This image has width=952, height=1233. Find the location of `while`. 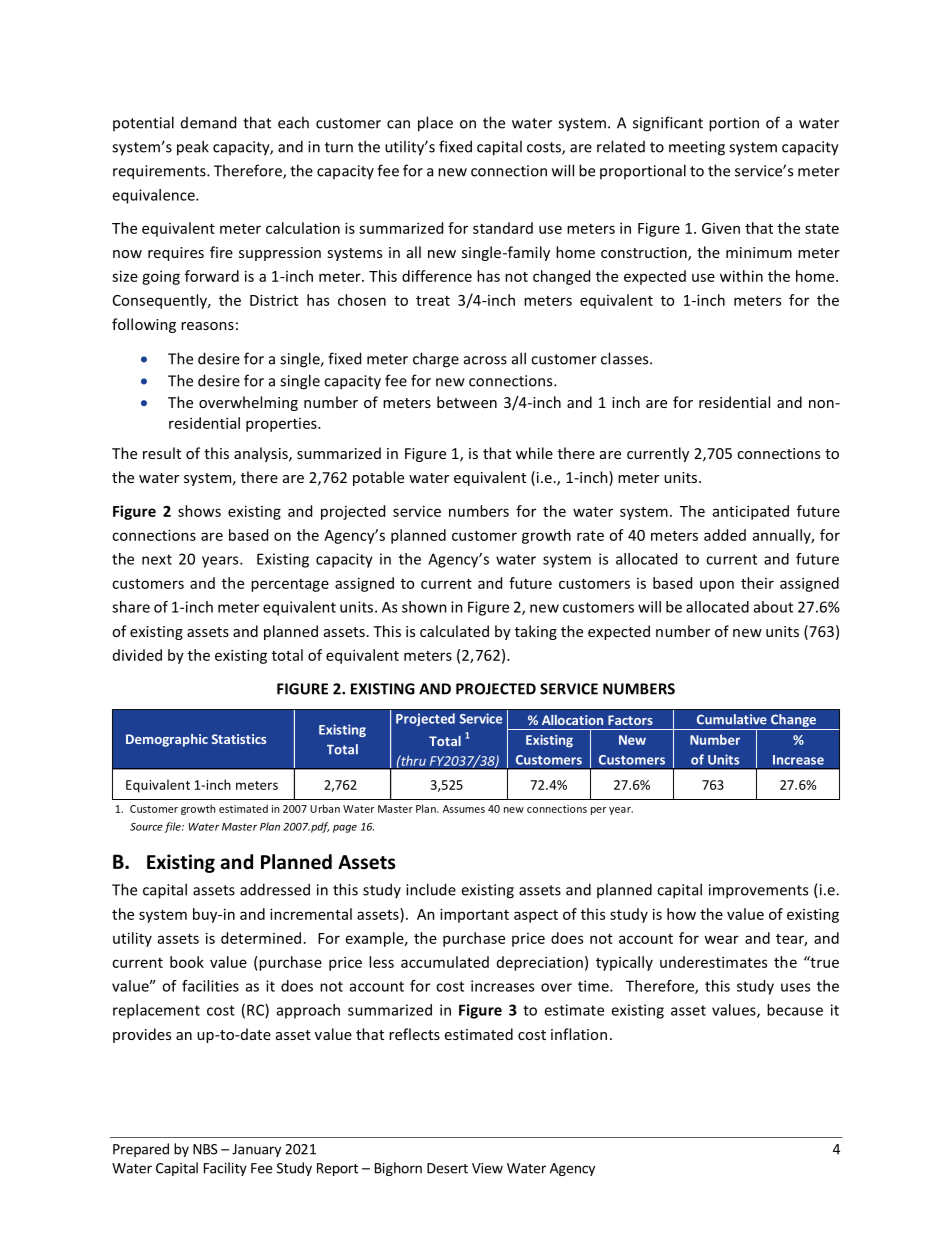

while is located at coordinates (534, 453).
